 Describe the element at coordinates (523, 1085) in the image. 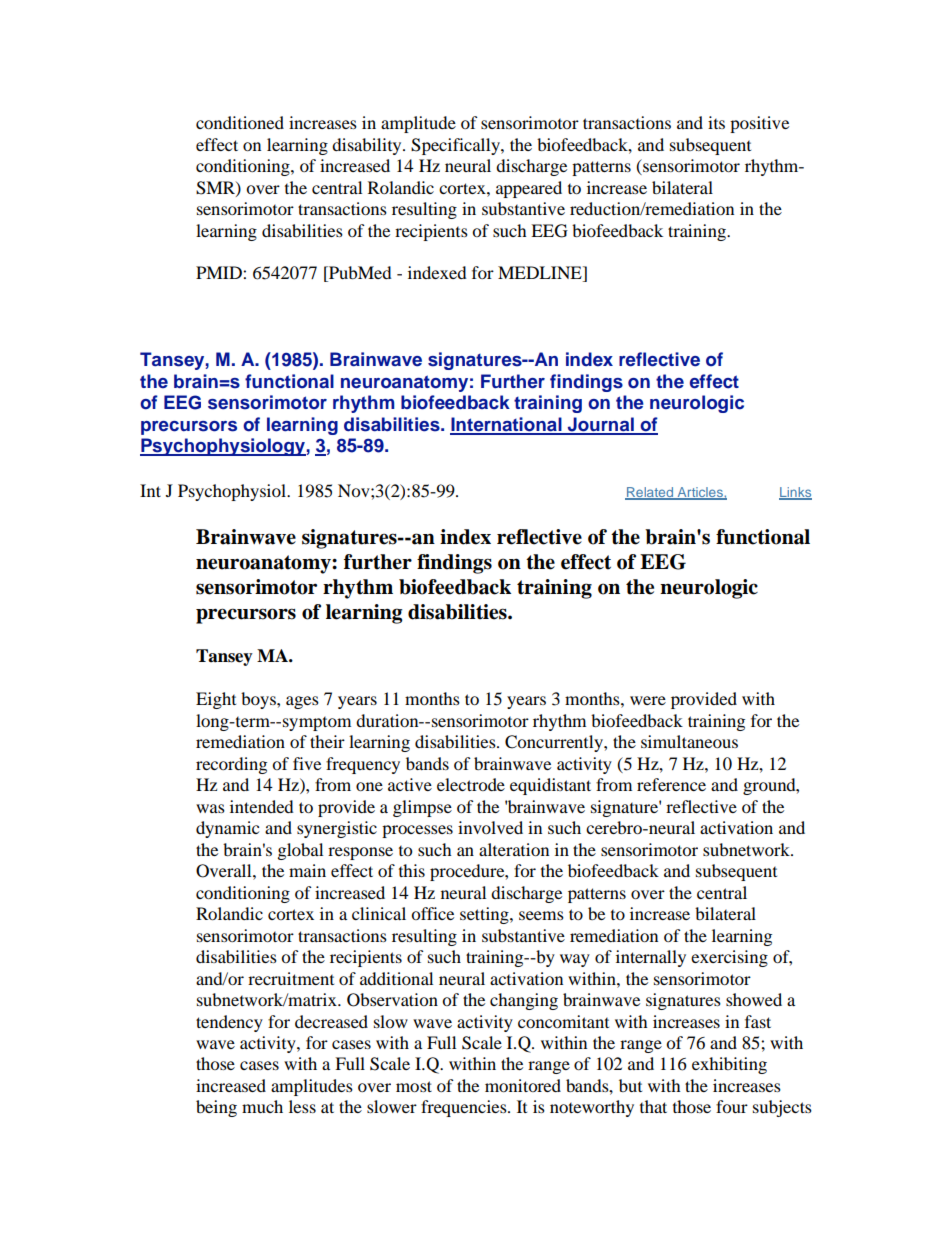

I see `monitored` at that location.
